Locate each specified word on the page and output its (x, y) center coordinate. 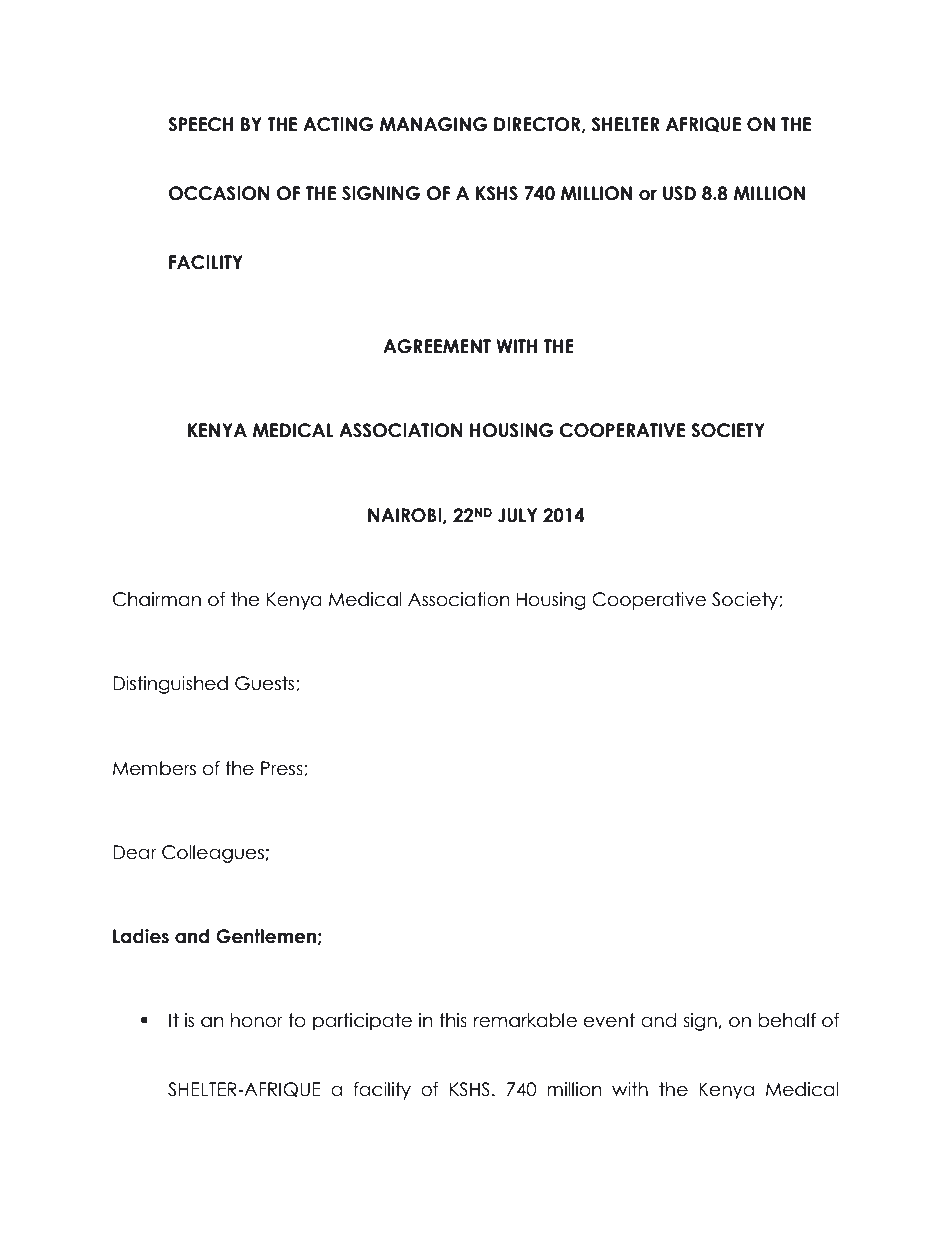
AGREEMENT (437, 346)
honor (257, 1020)
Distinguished (170, 685)
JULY (517, 515)
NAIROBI (406, 516)
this (453, 1020)
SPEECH (201, 124)
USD (679, 193)
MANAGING (434, 124)
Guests (266, 684)
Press (283, 769)
